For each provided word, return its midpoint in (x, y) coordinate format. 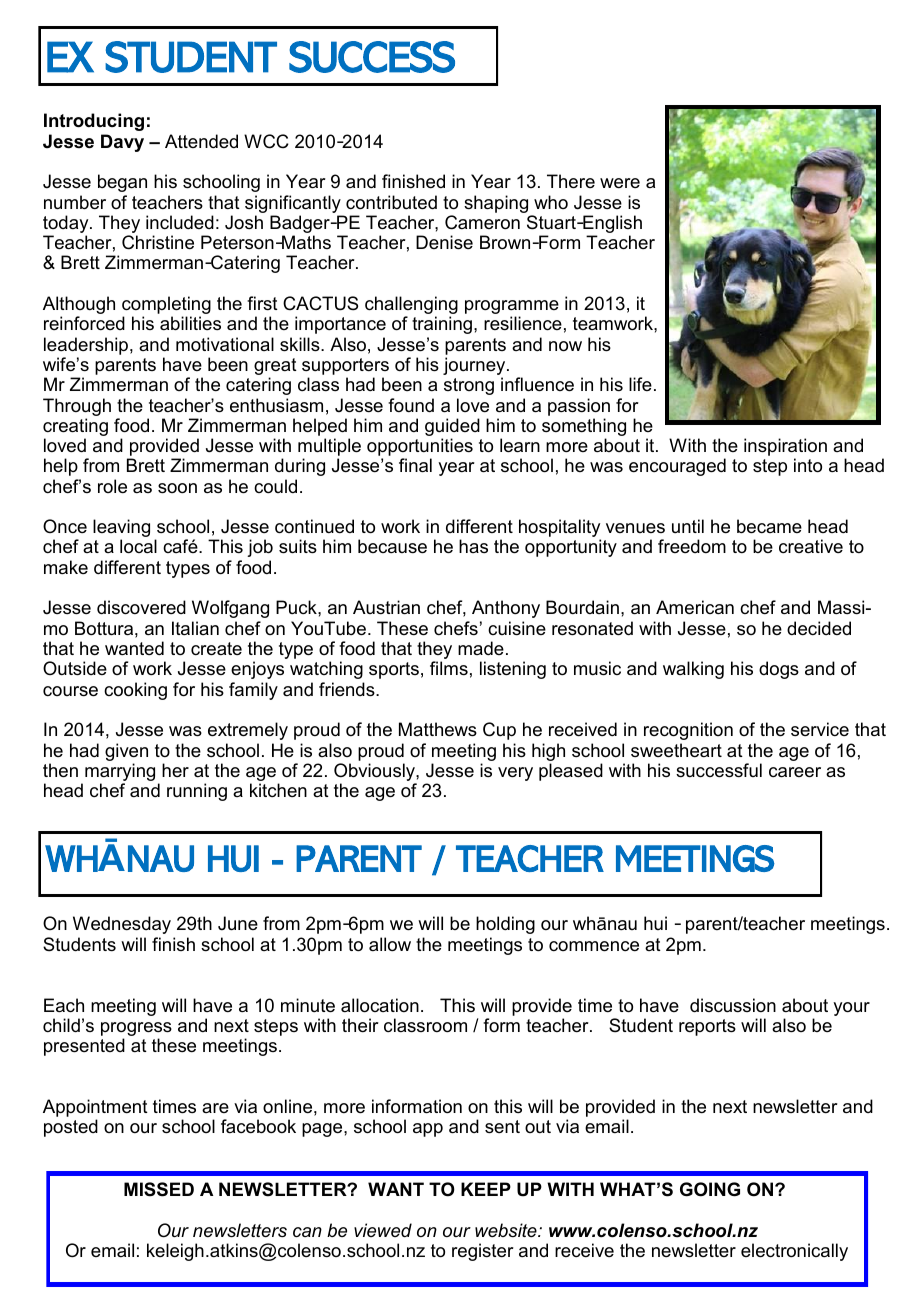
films (449, 668)
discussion (733, 1005)
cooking (135, 691)
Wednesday (122, 925)
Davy (122, 143)
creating (75, 428)
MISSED (159, 1189)
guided (452, 428)
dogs (779, 670)
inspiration (785, 448)
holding (505, 925)
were (620, 183)
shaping (496, 204)
